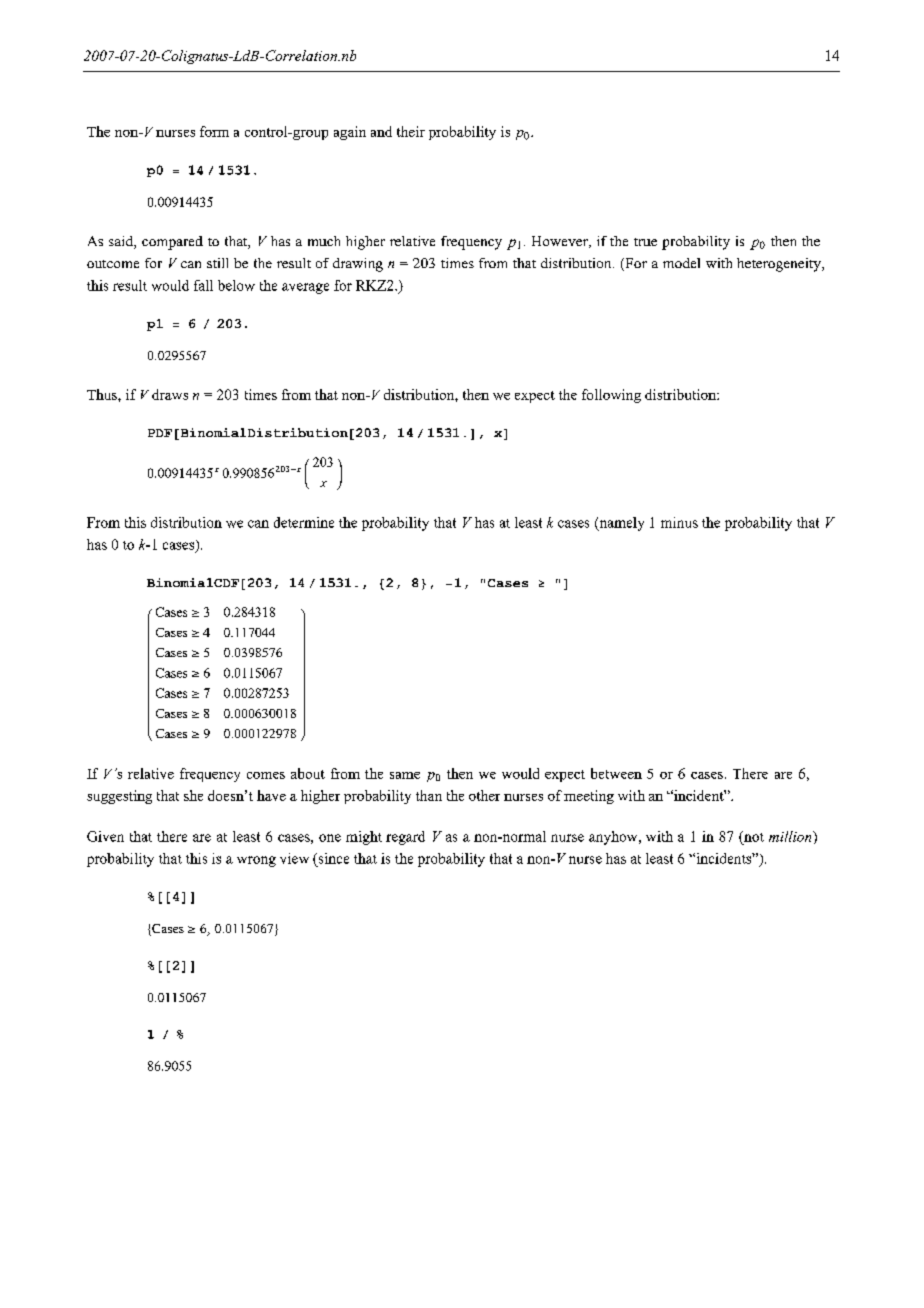  What do you see at coordinates (645, 242) in the page?
I see `true` at bounding box center [645, 242].
